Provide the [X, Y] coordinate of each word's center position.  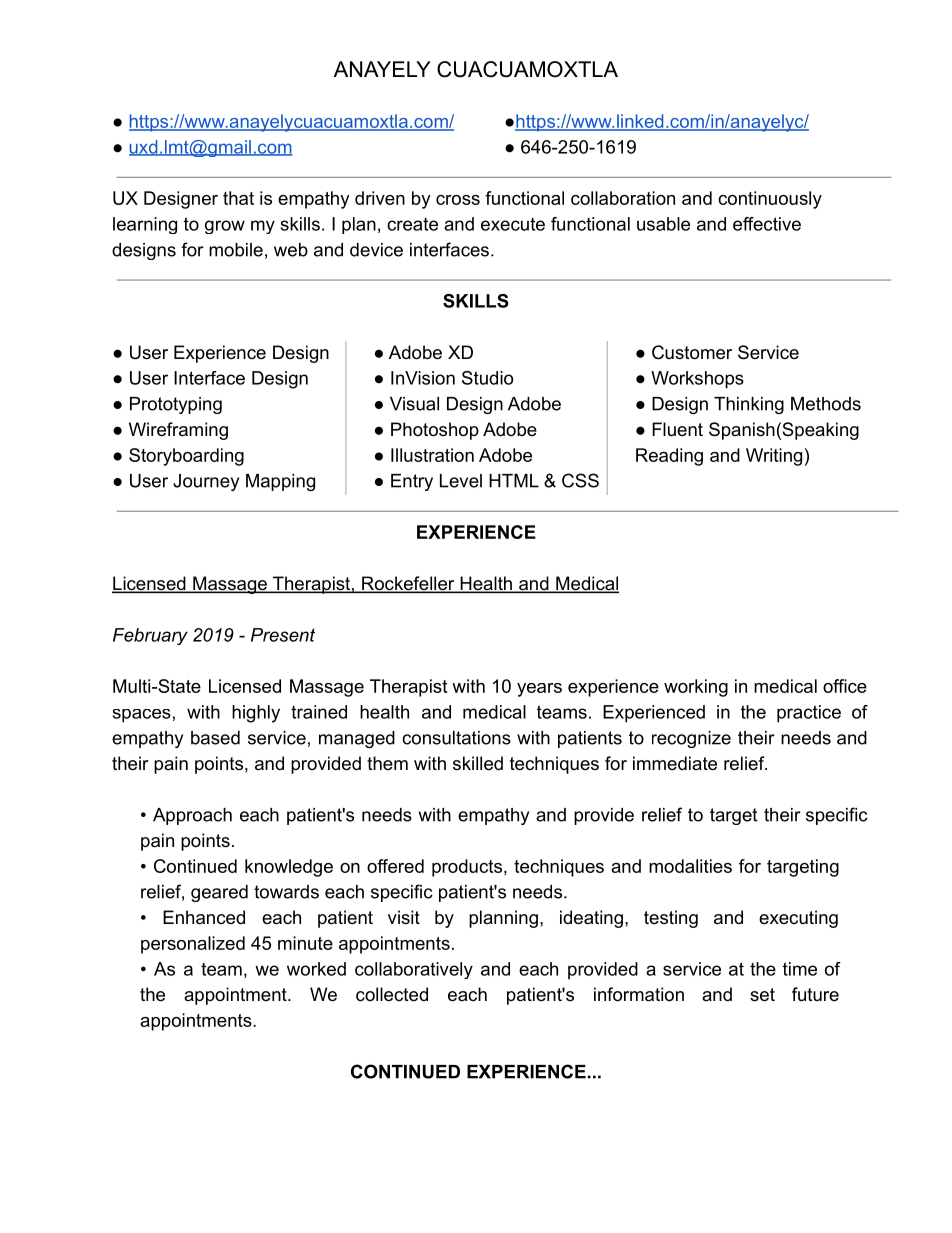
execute [513, 224]
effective [767, 224]
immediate [675, 763]
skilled [478, 763]
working [696, 688]
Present [283, 635]
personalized [193, 945]
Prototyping [176, 405]
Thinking [749, 405]
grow [225, 227]
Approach [192, 816]
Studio [487, 378]
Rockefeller [408, 584]
